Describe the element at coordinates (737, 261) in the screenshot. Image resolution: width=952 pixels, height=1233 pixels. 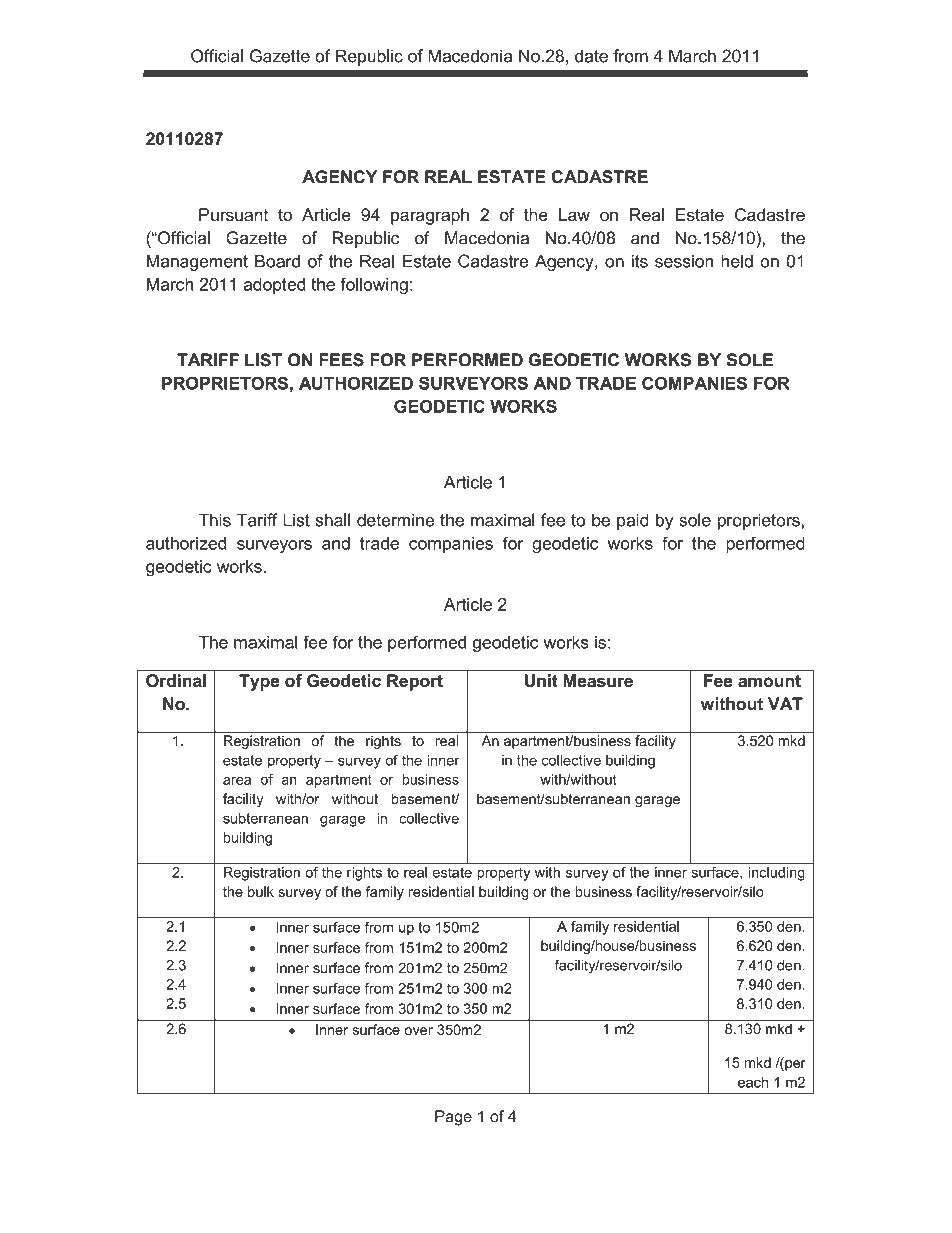
I see `held` at that location.
